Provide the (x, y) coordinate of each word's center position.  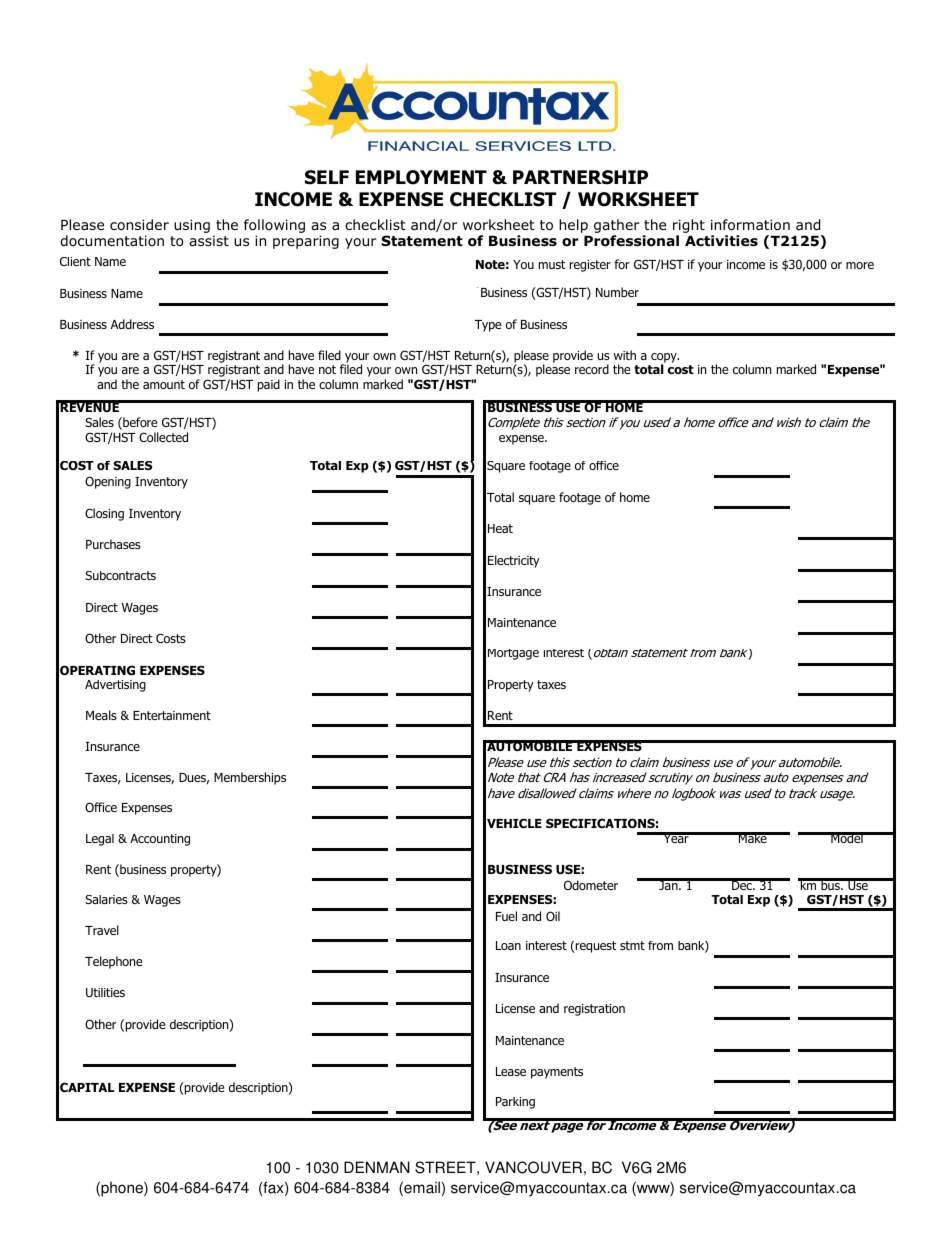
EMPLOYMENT (421, 177)
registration (594, 1010)
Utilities (105, 992)
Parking (515, 1103)
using (192, 226)
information (750, 225)
